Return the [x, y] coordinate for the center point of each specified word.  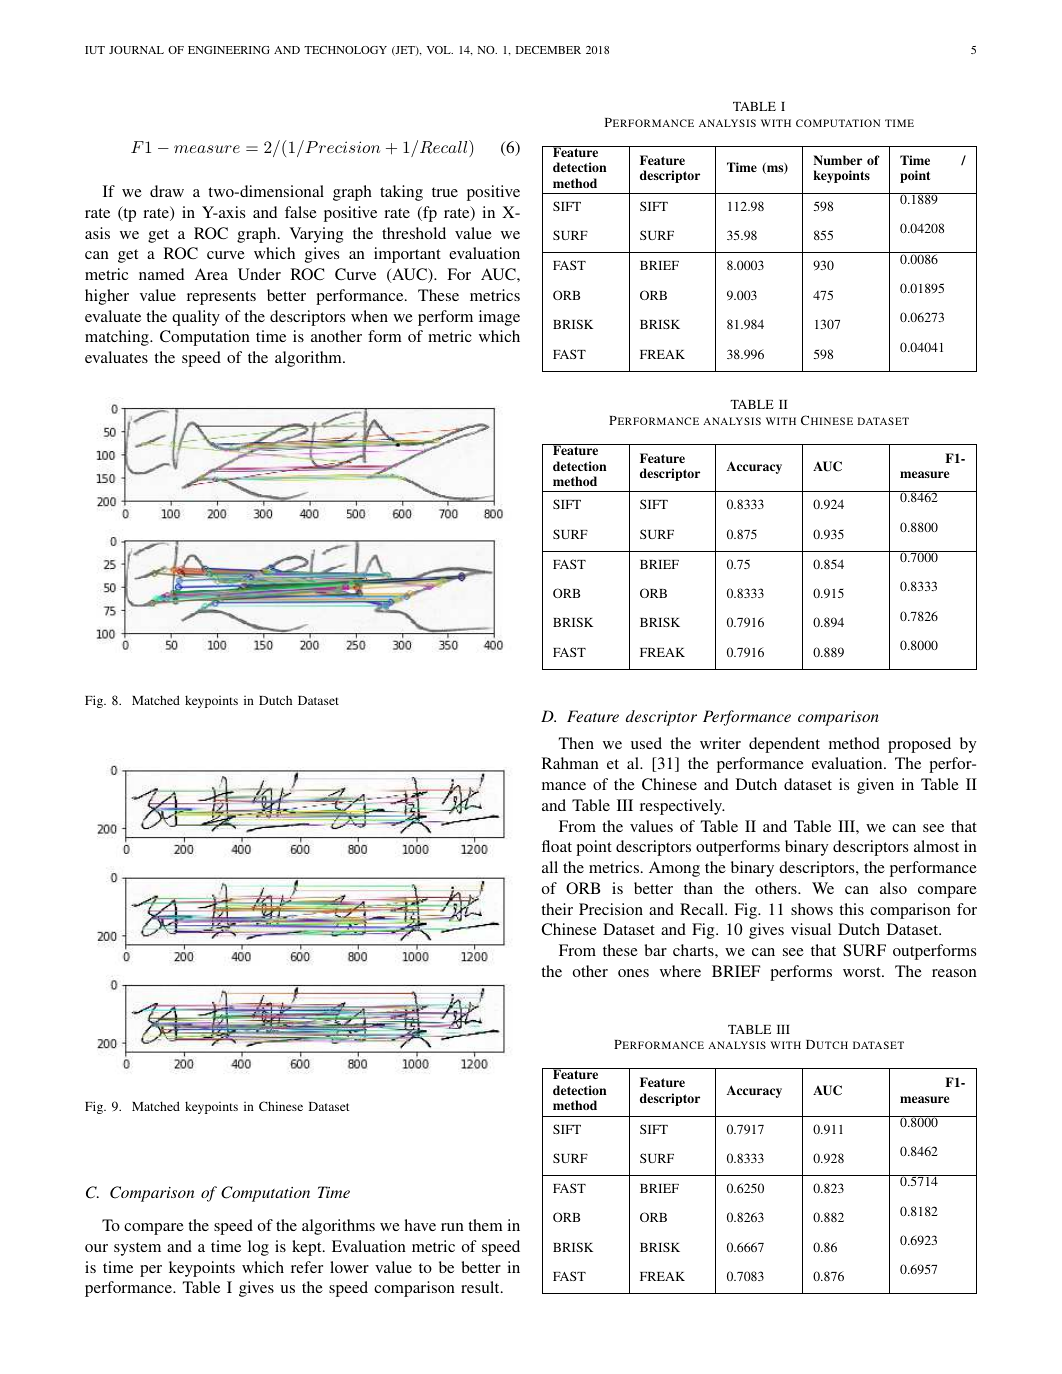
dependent [784, 745]
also [893, 888]
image [499, 318]
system [137, 1249]
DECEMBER [548, 50]
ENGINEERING [229, 50]
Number [837, 160]
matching [118, 338]
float [557, 846]
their [557, 909]
